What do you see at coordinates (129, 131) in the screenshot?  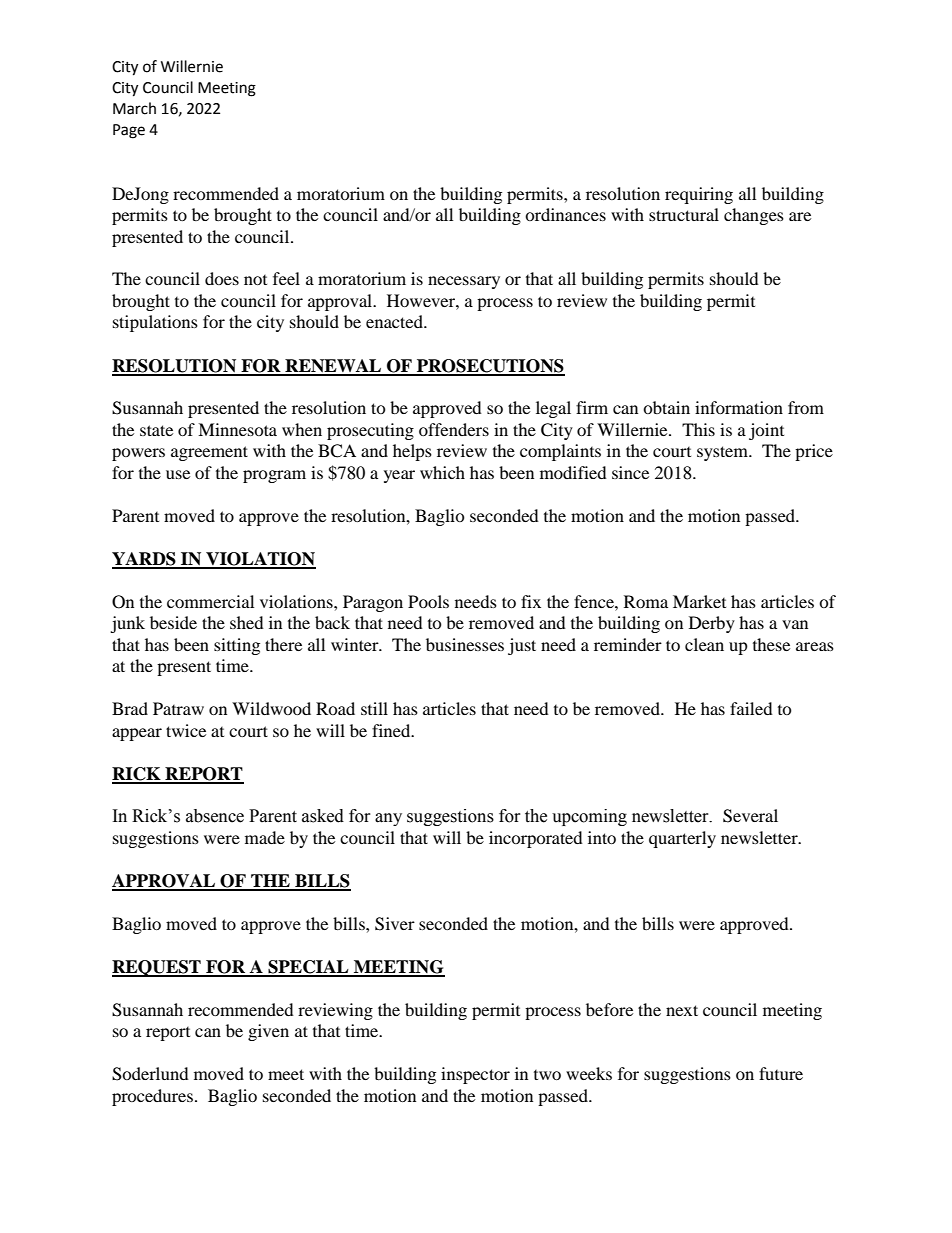 I see `Page` at bounding box center [129, 131].
